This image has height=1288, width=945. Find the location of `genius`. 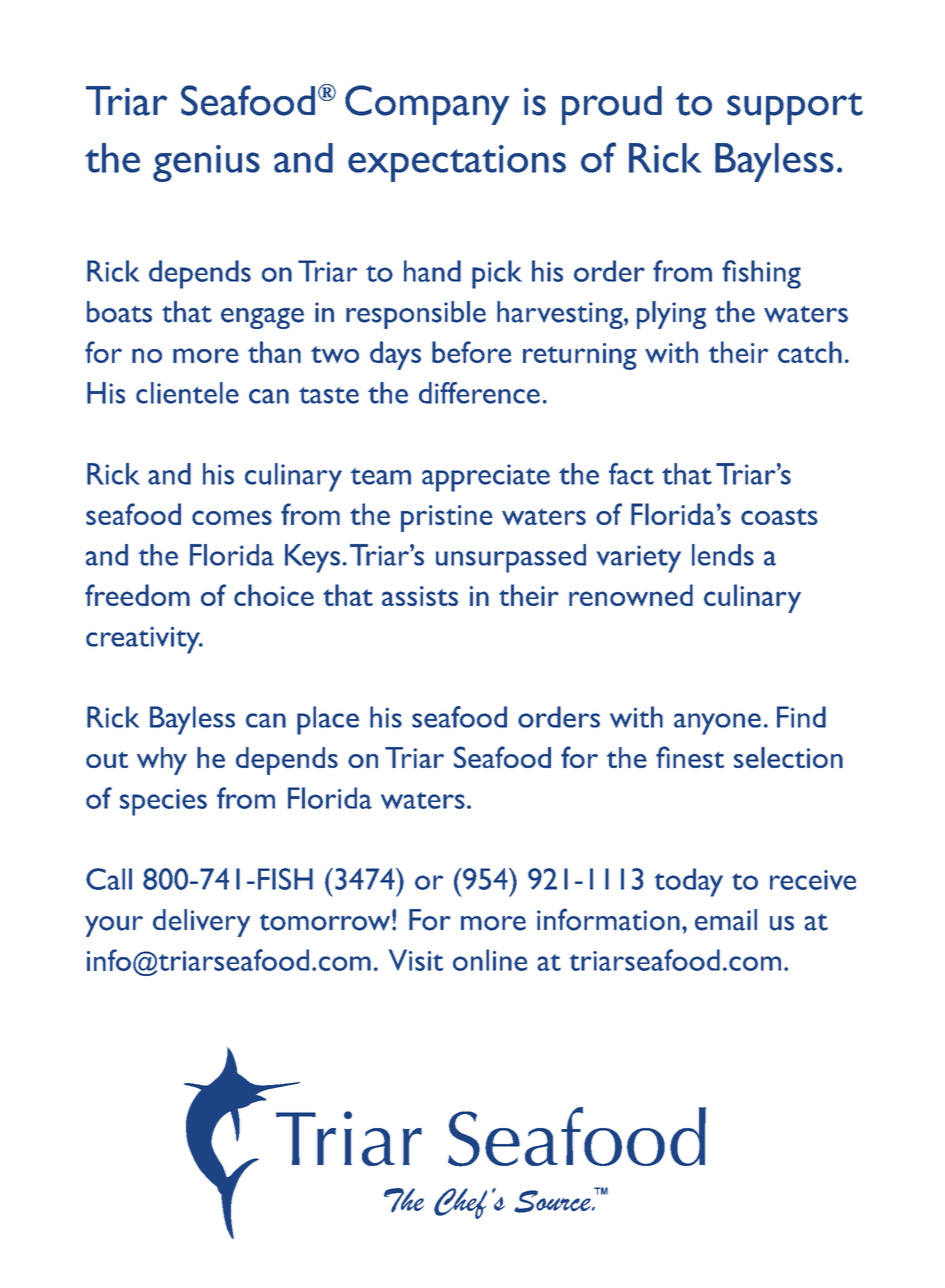

genius is located at coordinates (206, 163).
